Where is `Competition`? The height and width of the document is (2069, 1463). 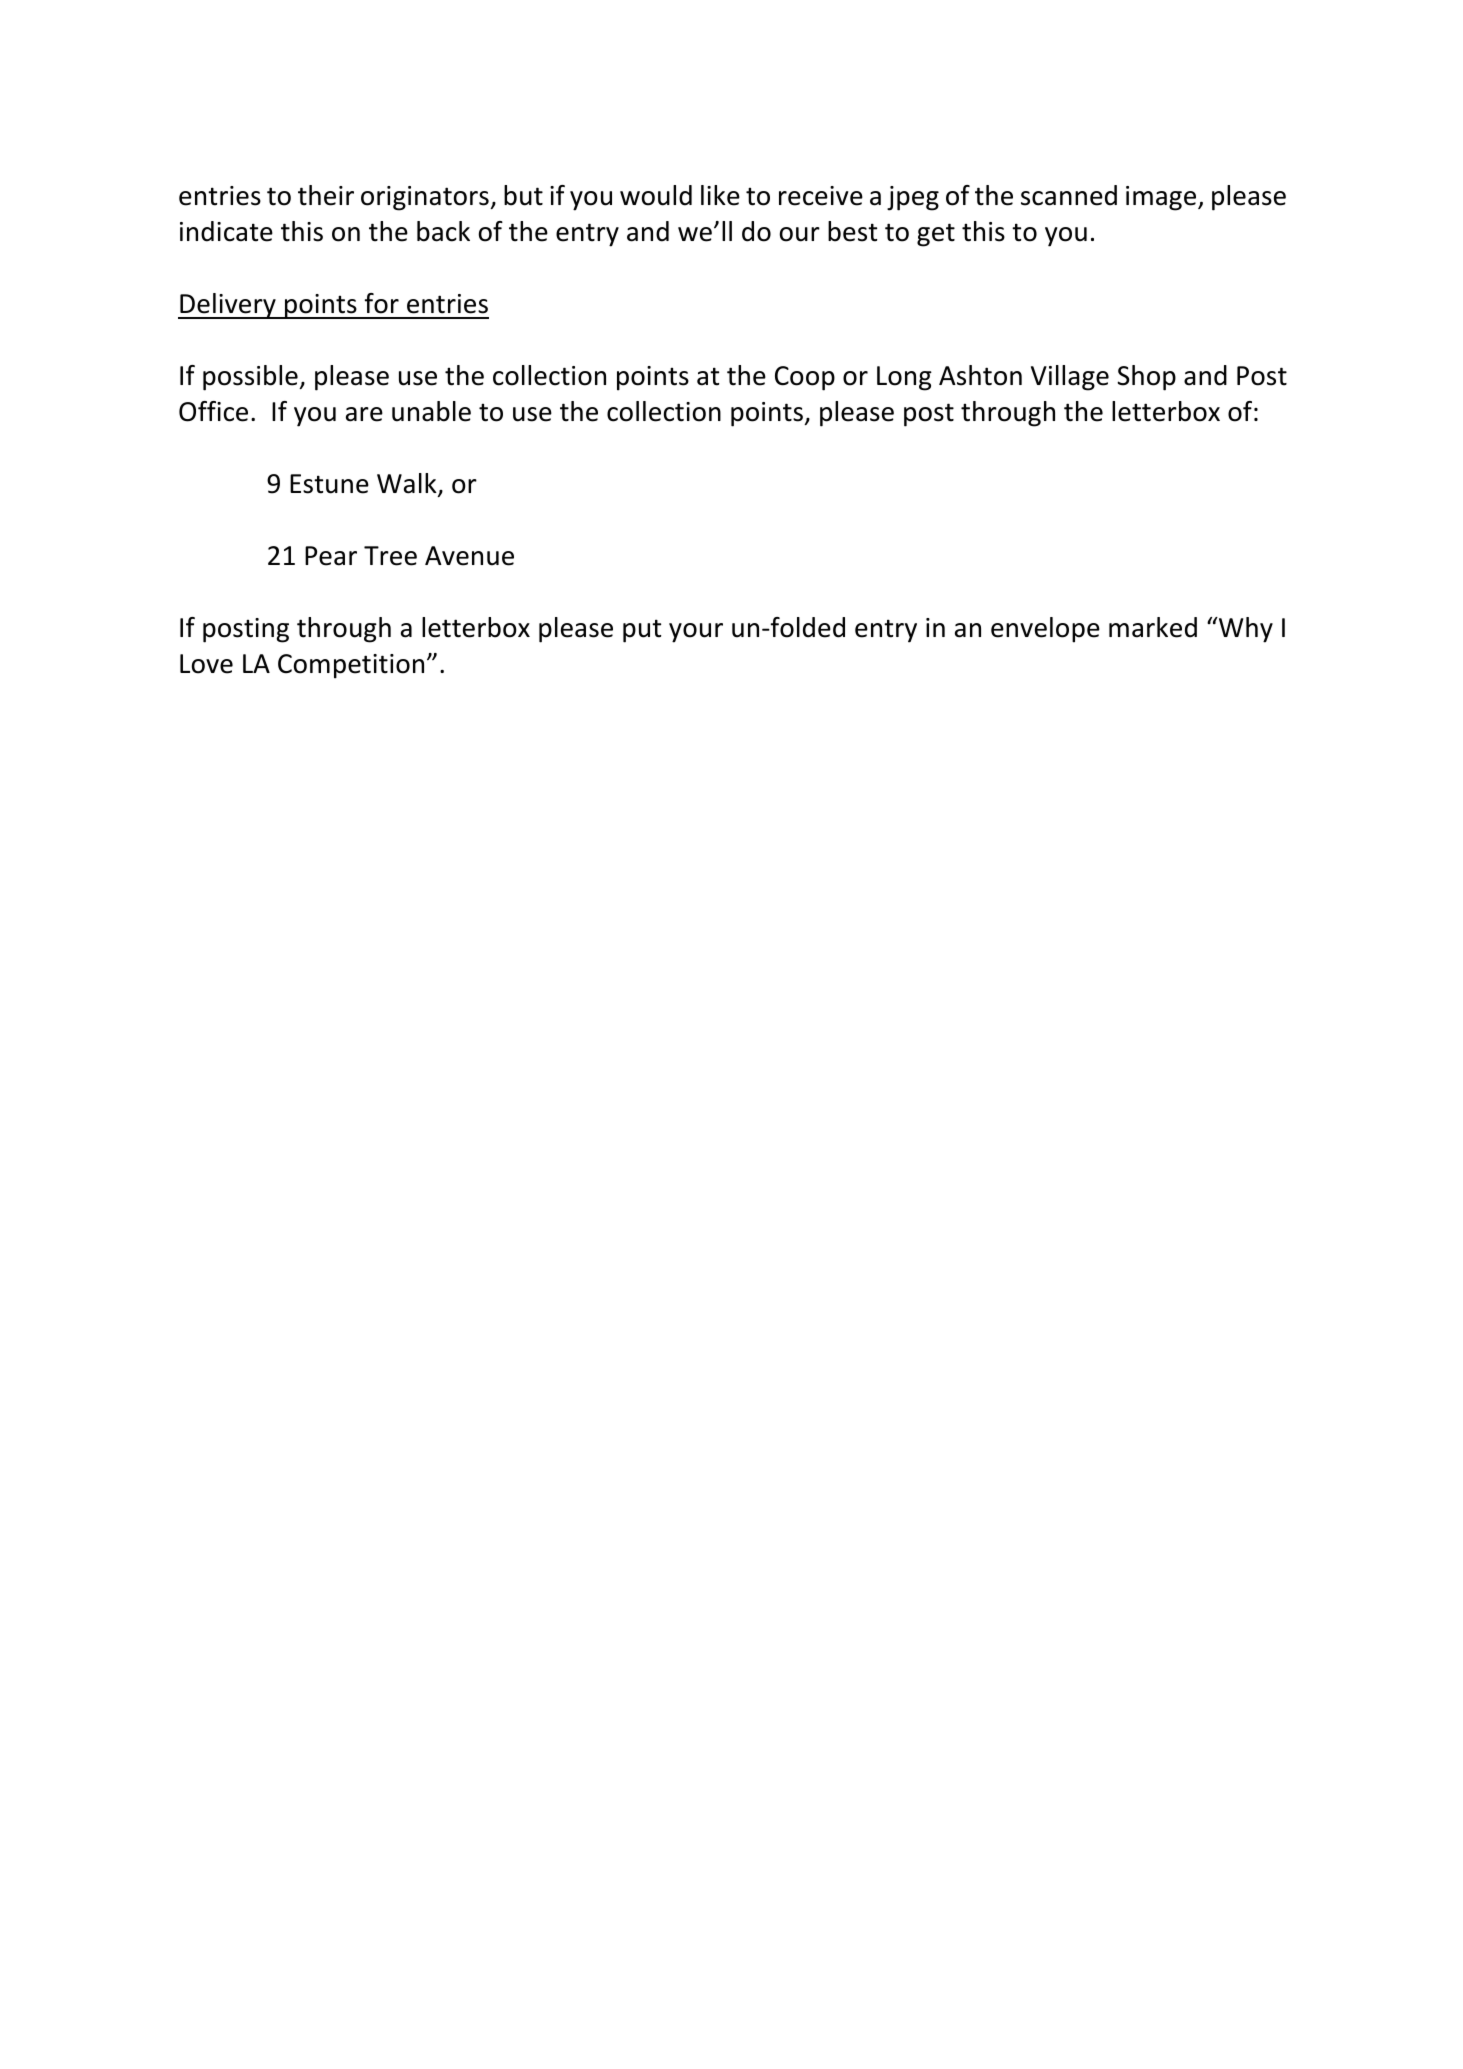
Competition is located at coordinates (351, 666).
